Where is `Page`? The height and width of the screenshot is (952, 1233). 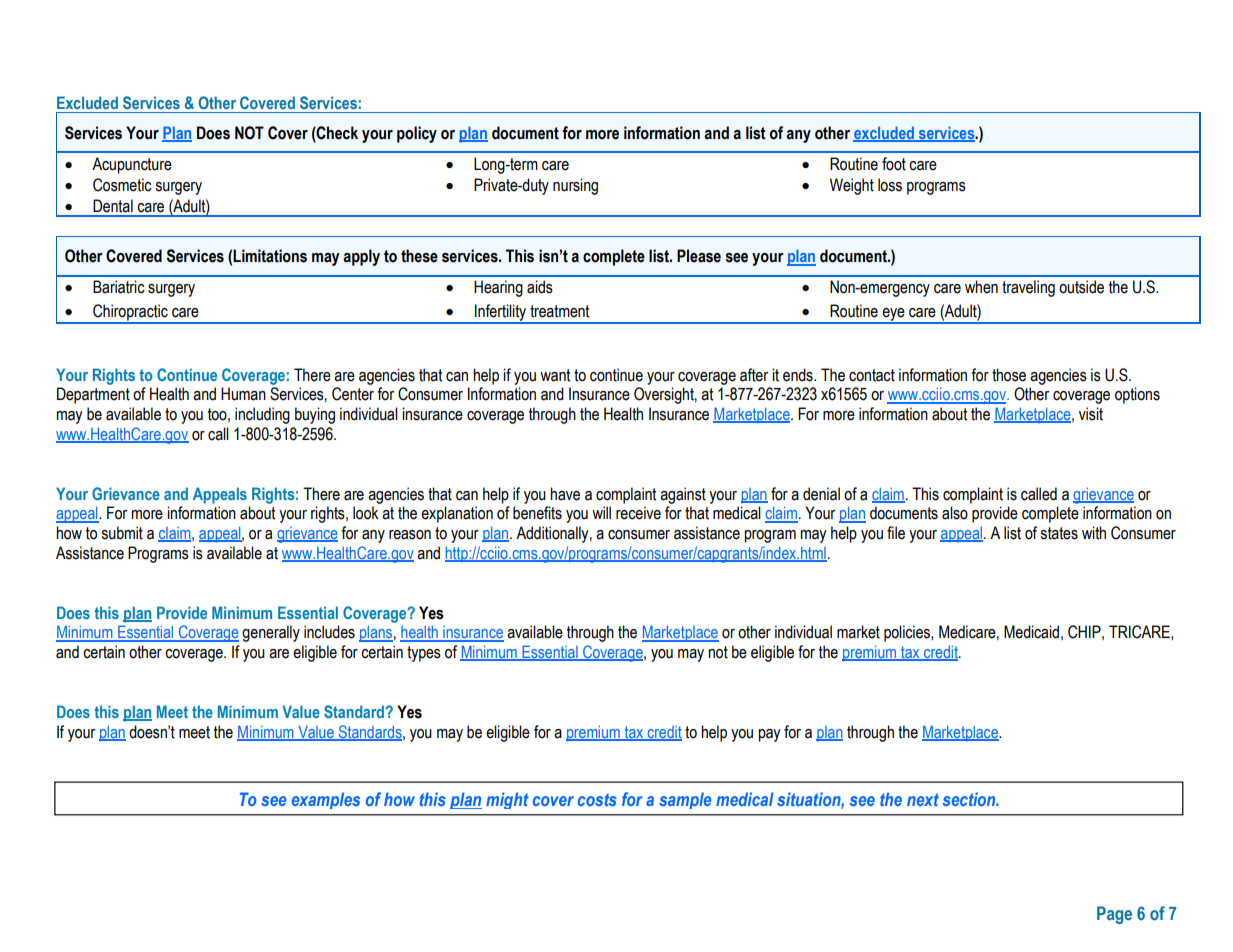
Page is located at coordinates (1114, 915).
